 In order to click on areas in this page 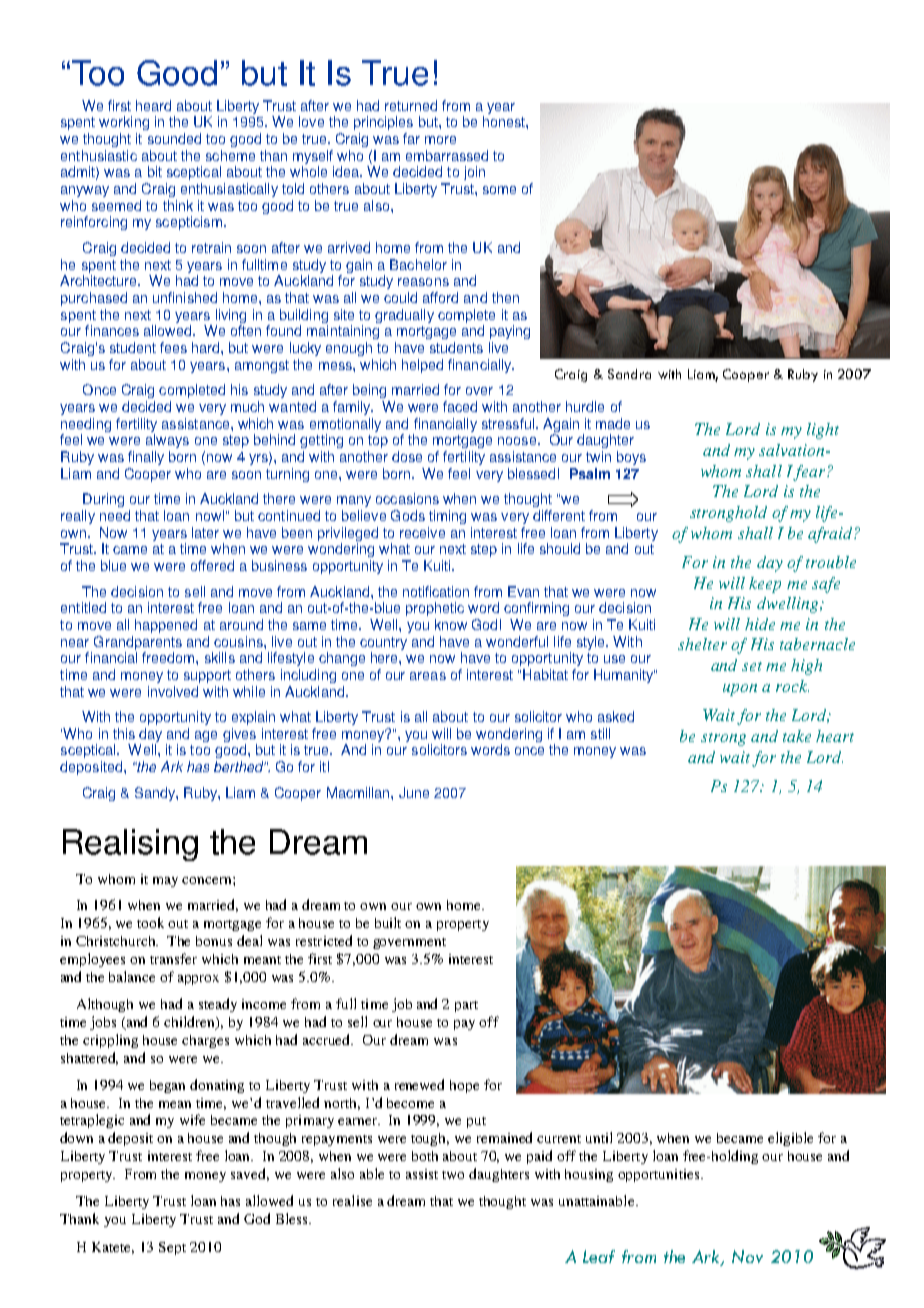, I will do `click(428, 676)`.
